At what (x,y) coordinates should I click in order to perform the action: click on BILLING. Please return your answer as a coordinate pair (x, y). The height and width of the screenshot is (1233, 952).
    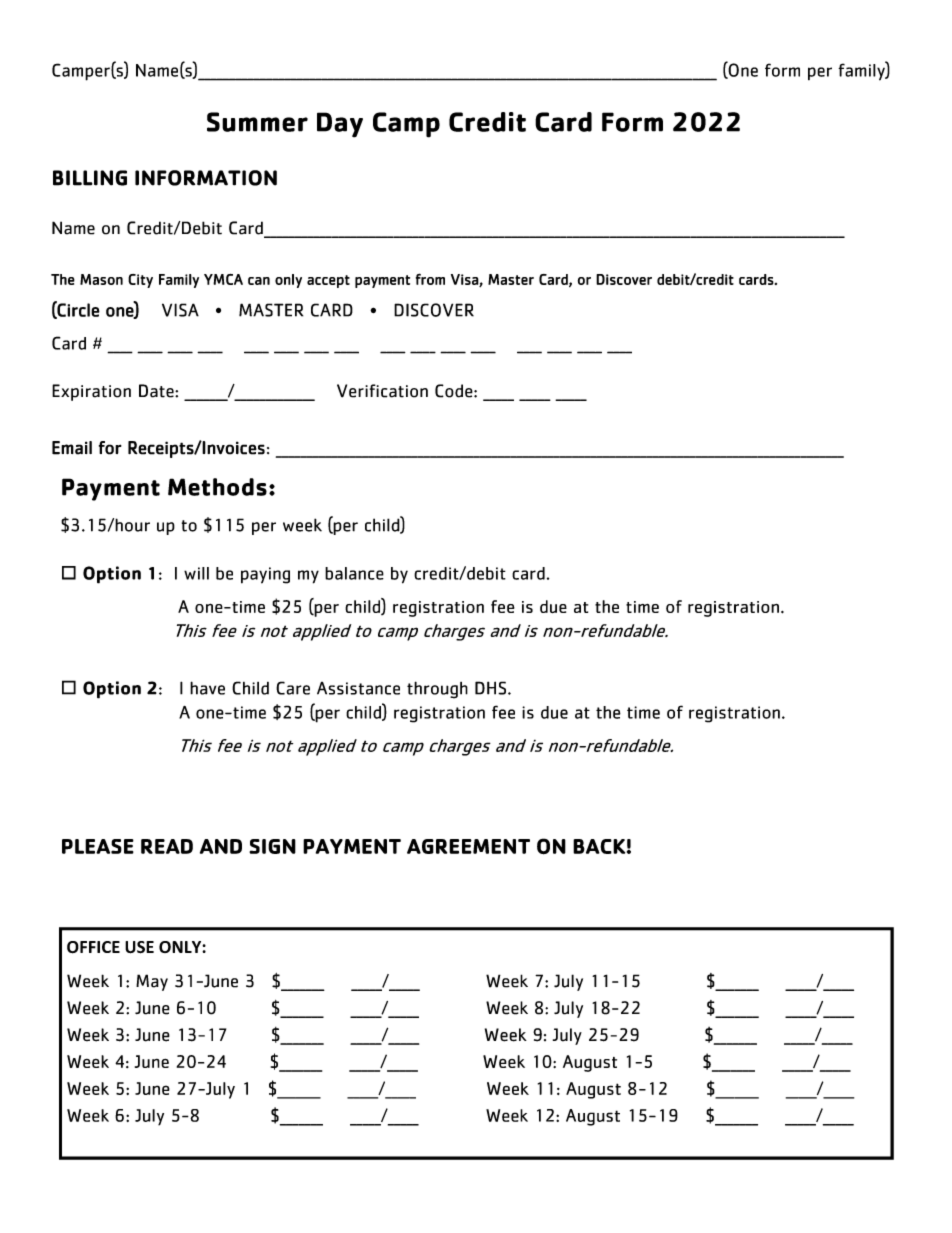
    Looking at the image, I should click on (90, 178).
